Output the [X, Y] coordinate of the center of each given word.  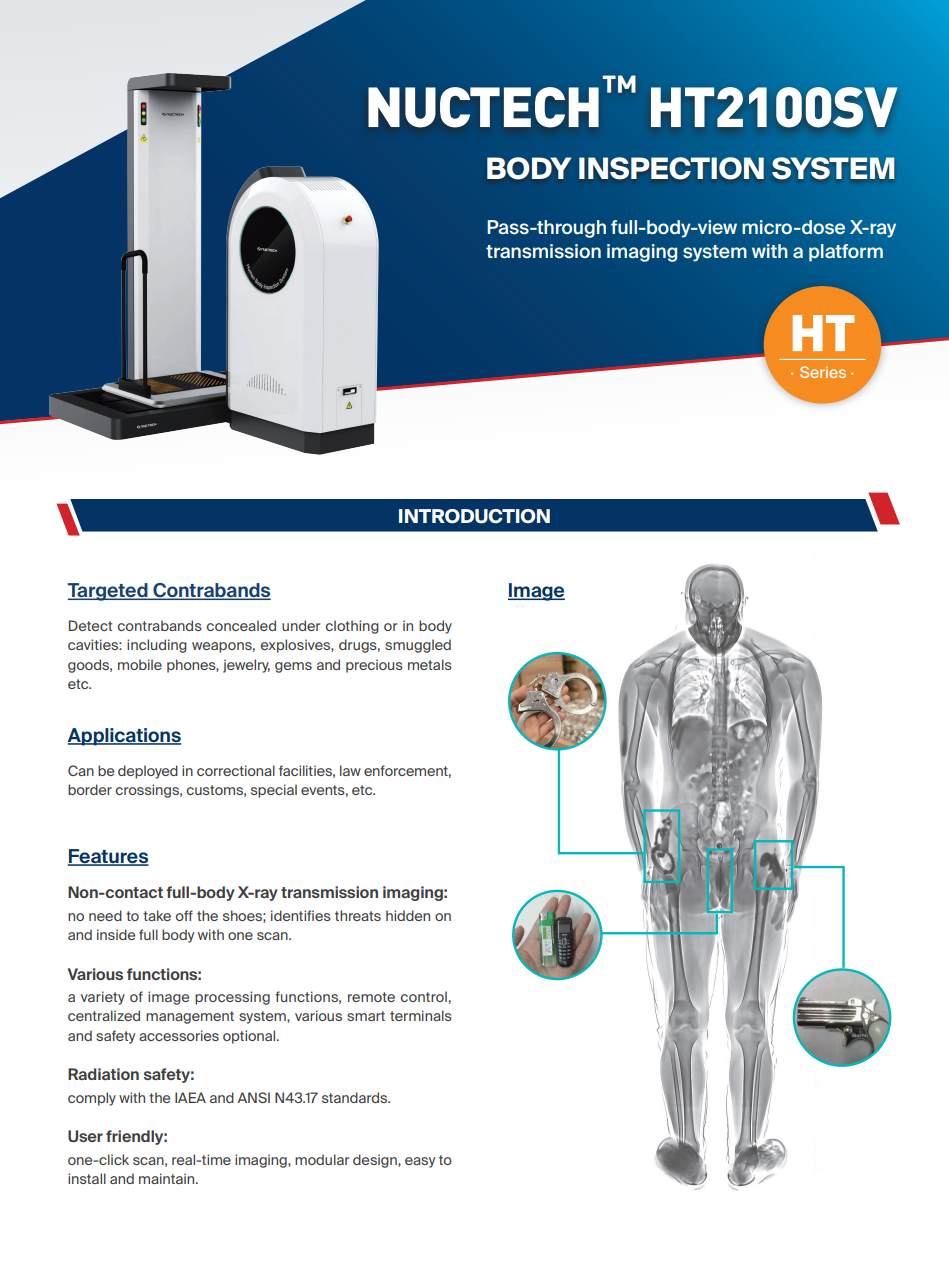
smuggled [418, 646]
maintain [168, 1178]
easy [420, 1162]
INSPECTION [671, 168]
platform [846, 253]
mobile [140, 664]
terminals [421, 1015]
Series [823, 372]
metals [430, 664]
